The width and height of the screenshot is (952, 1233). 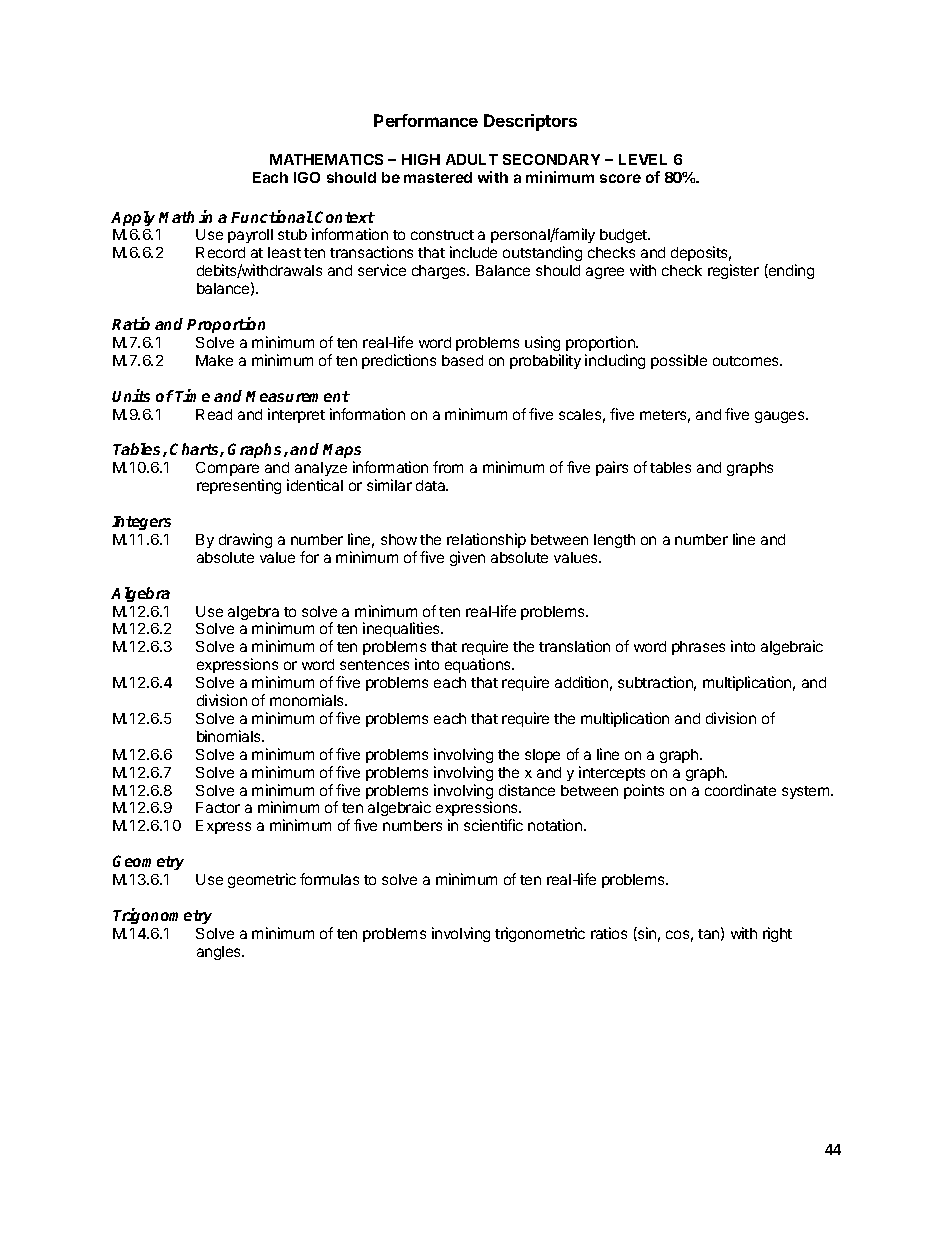 I want to click on Record, so click(x=220, y=252).
